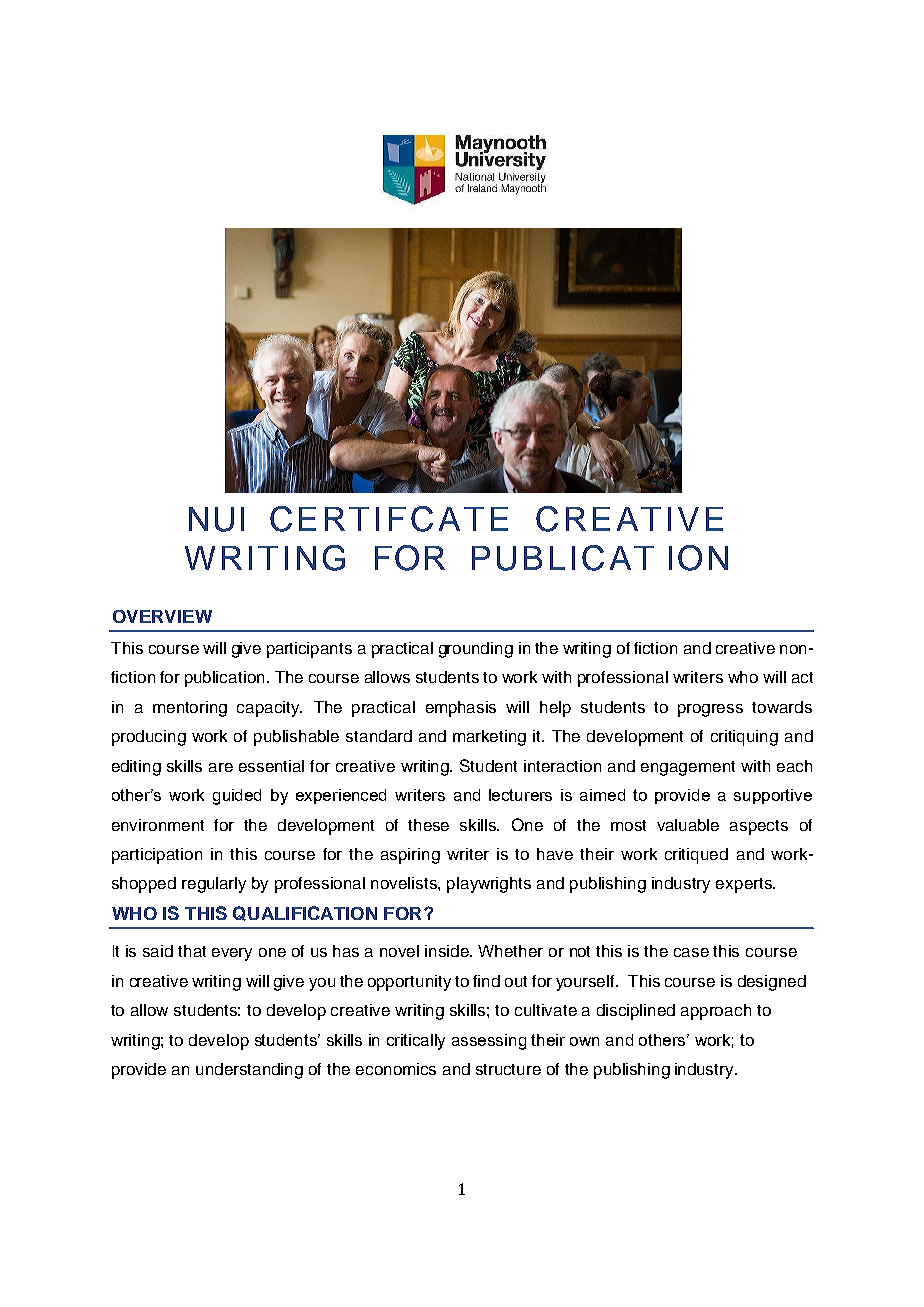 Image resolution: width=924 pixels, height=1307 pixels. Describe the element at coordinates (782, 707) in the screenshot. I see `towards` at that location.
